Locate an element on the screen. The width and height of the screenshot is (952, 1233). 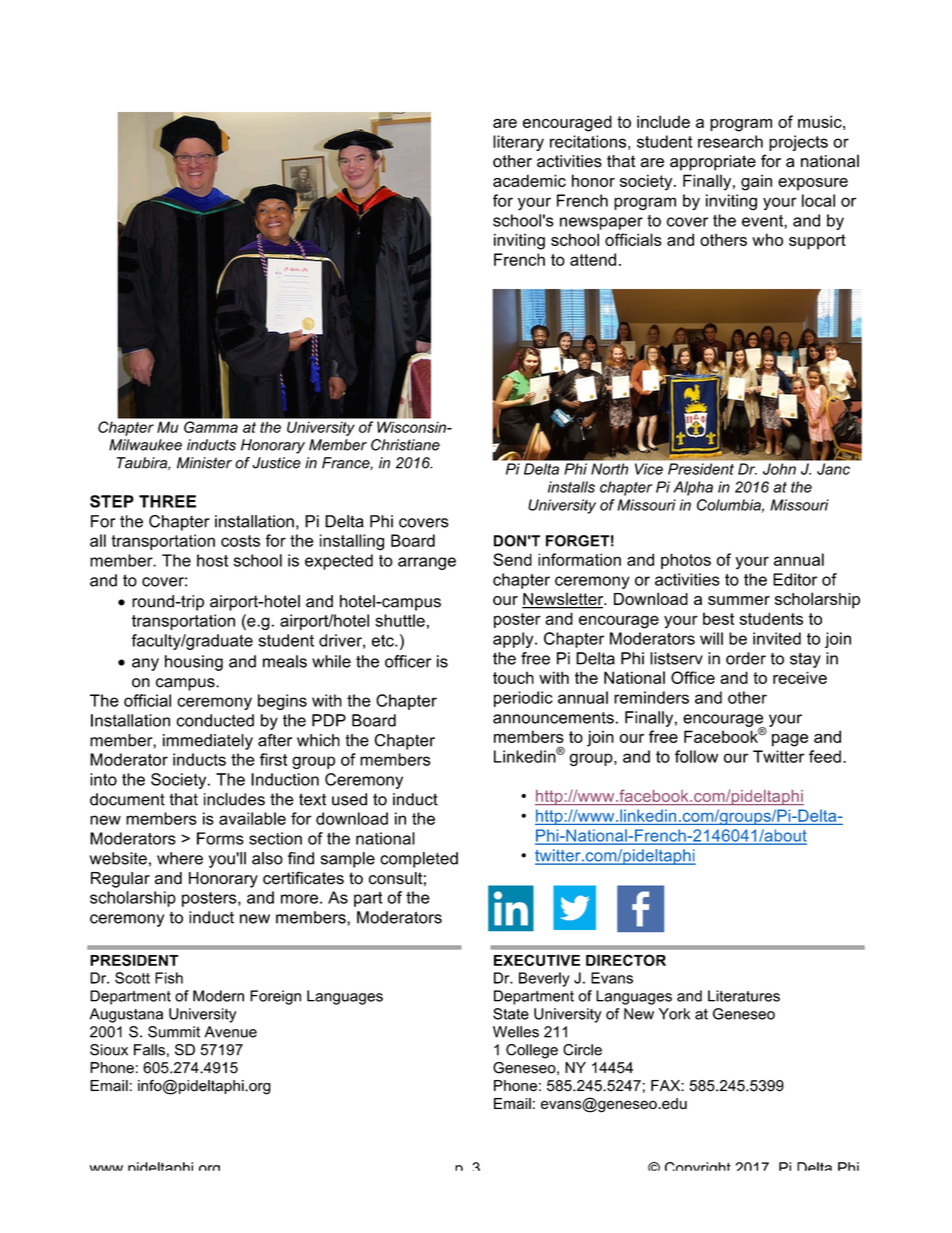
appropriate is located at coordinates (713, 163).
